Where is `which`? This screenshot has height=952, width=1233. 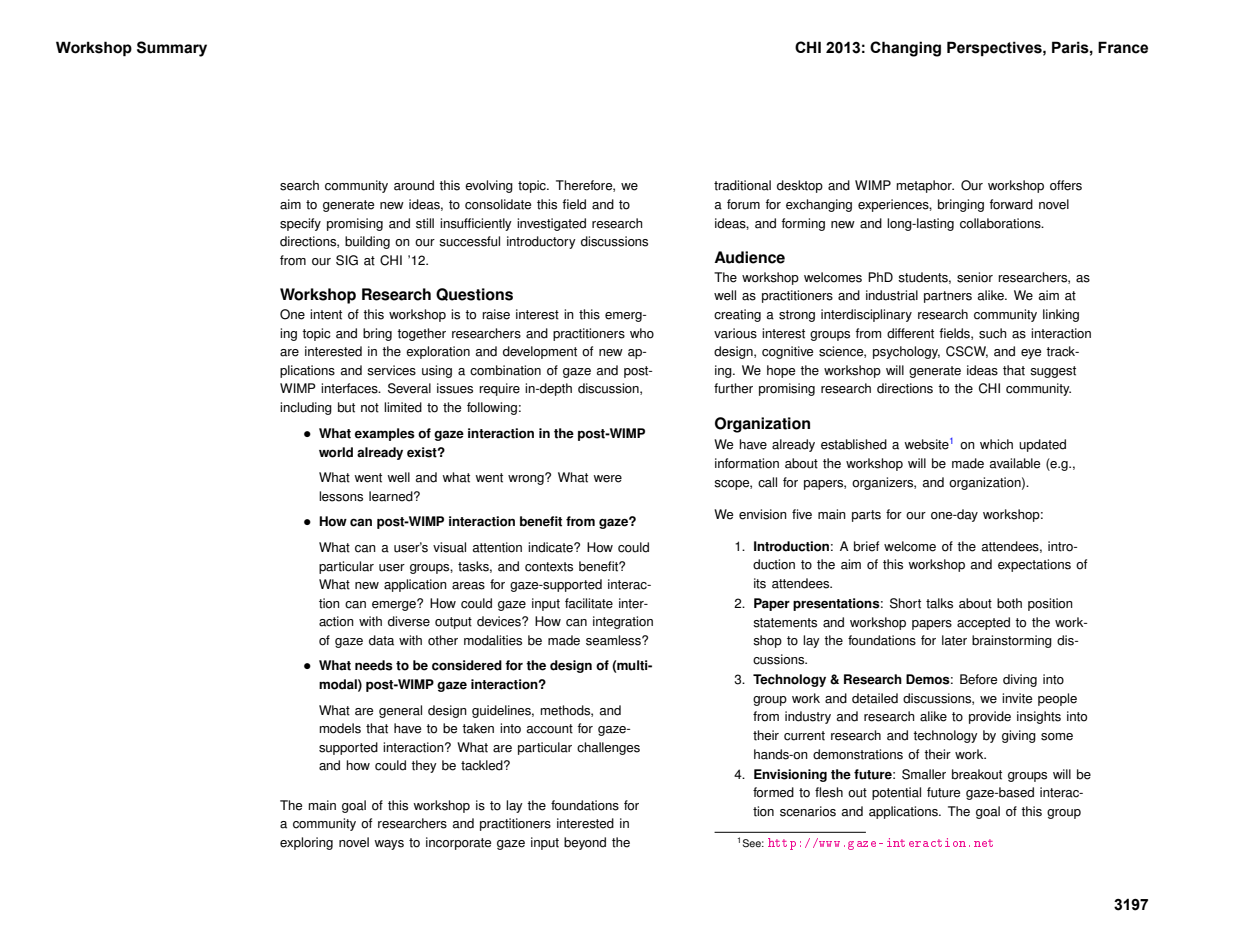 which is located at coordinates (996, 444).
